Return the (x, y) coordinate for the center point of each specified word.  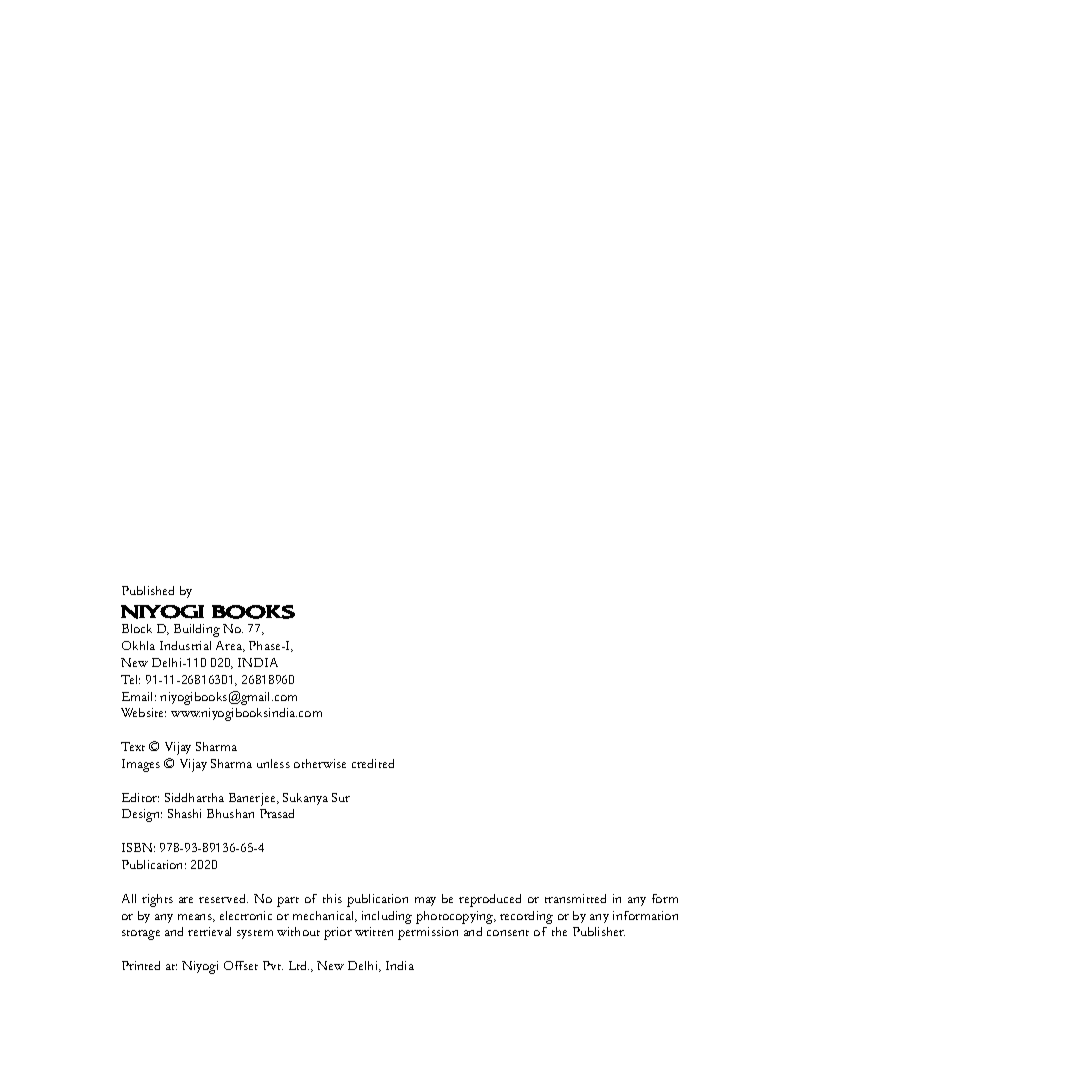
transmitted (575, 898)
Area (230, 646)
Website (143, 712)
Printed (141, 965)
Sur (341, 797)
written (374, 931)
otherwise (320, 763)
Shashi (184, 813)
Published (148, 590)
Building (197, 630)
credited (373, 763)
